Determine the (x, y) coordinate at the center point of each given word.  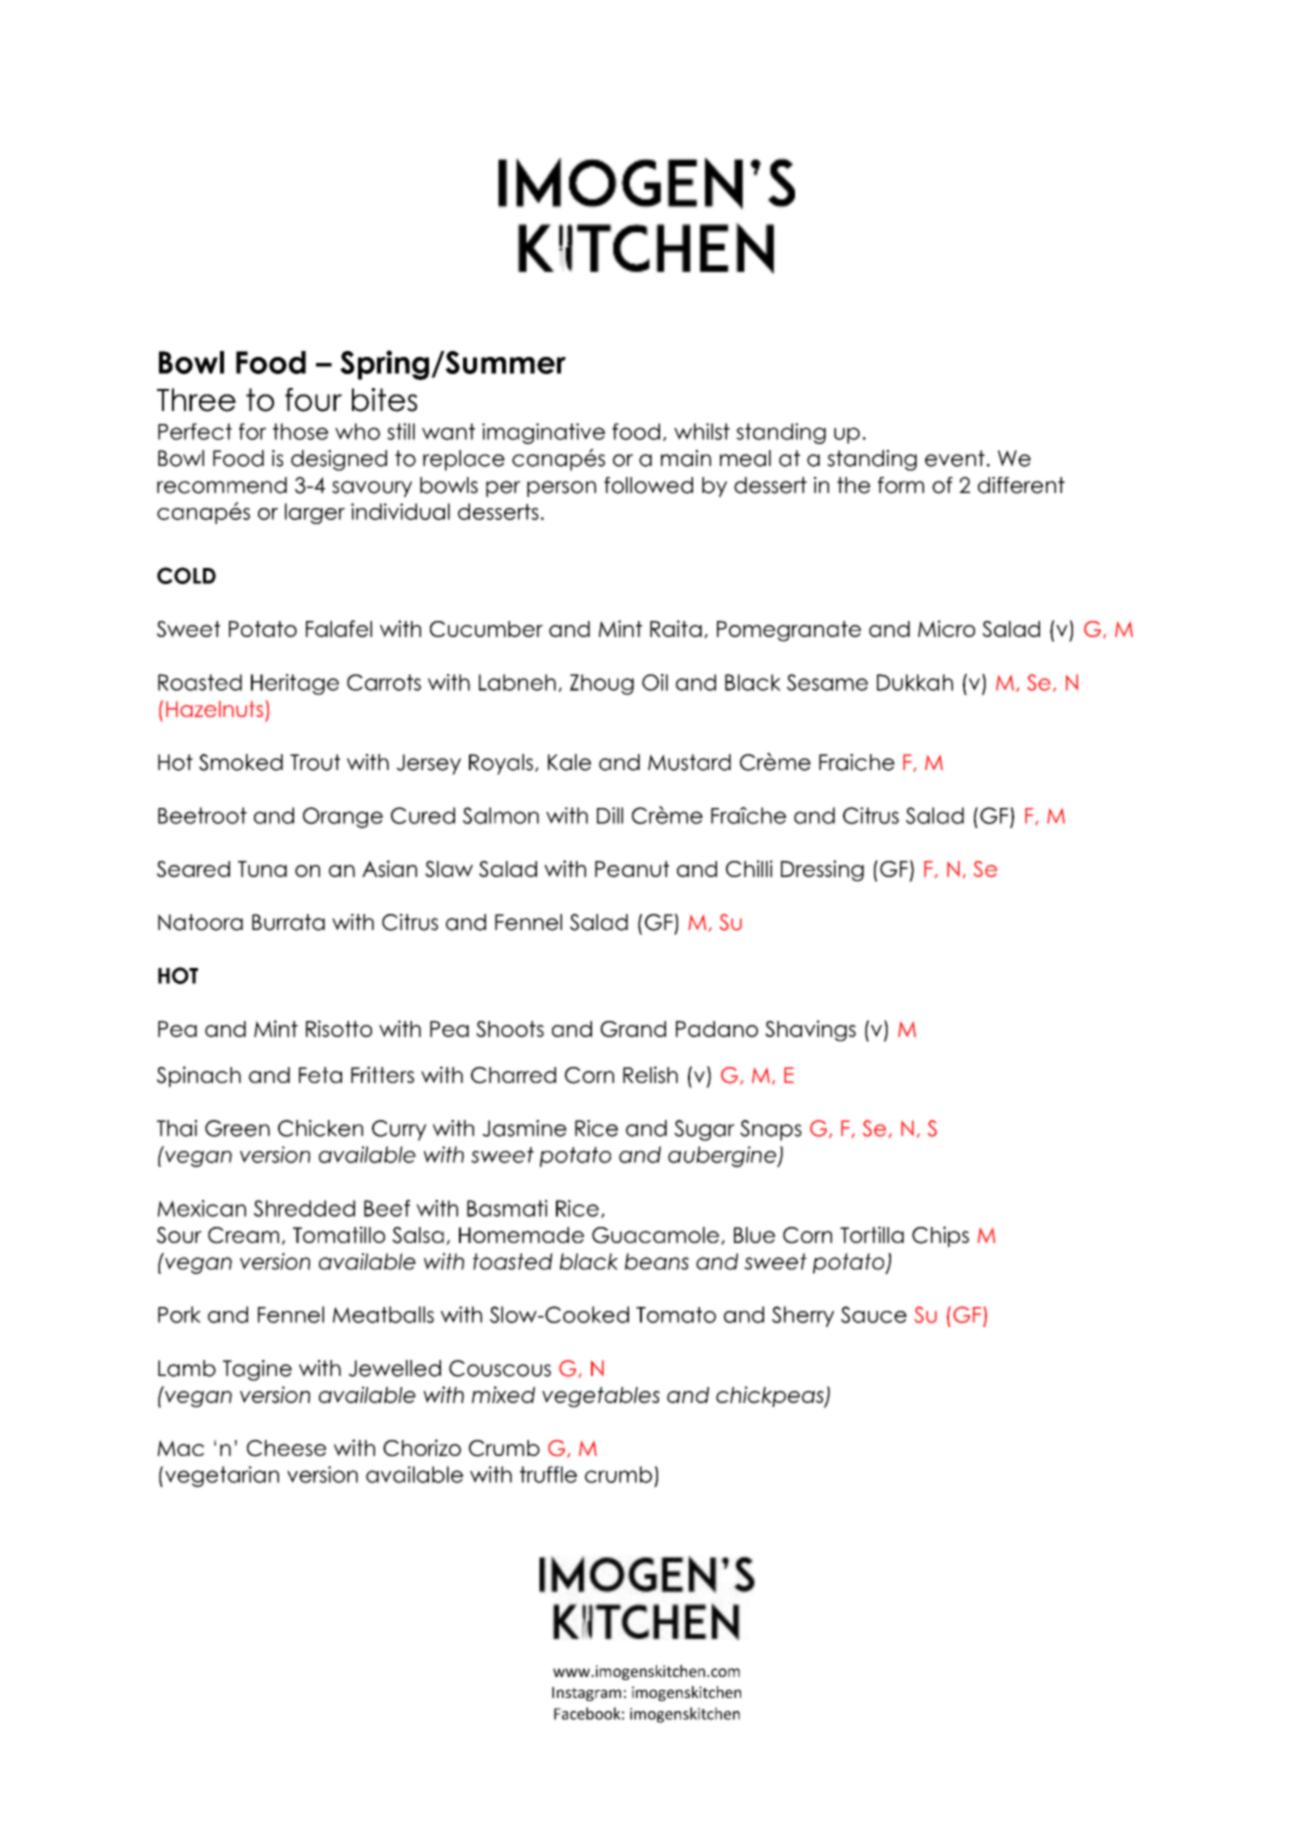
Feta (320, 1075)
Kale (569, 762)
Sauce (874, 1314)
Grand (633, 1029)
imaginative (543, 433)
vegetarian (222, 1476)
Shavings (810, 1031)
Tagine (257, 1370)
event (955, 458)
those (300, 431)
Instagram (586, 1694)
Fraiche (857, 762)
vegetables (601, 1397)
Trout (315, 762)
